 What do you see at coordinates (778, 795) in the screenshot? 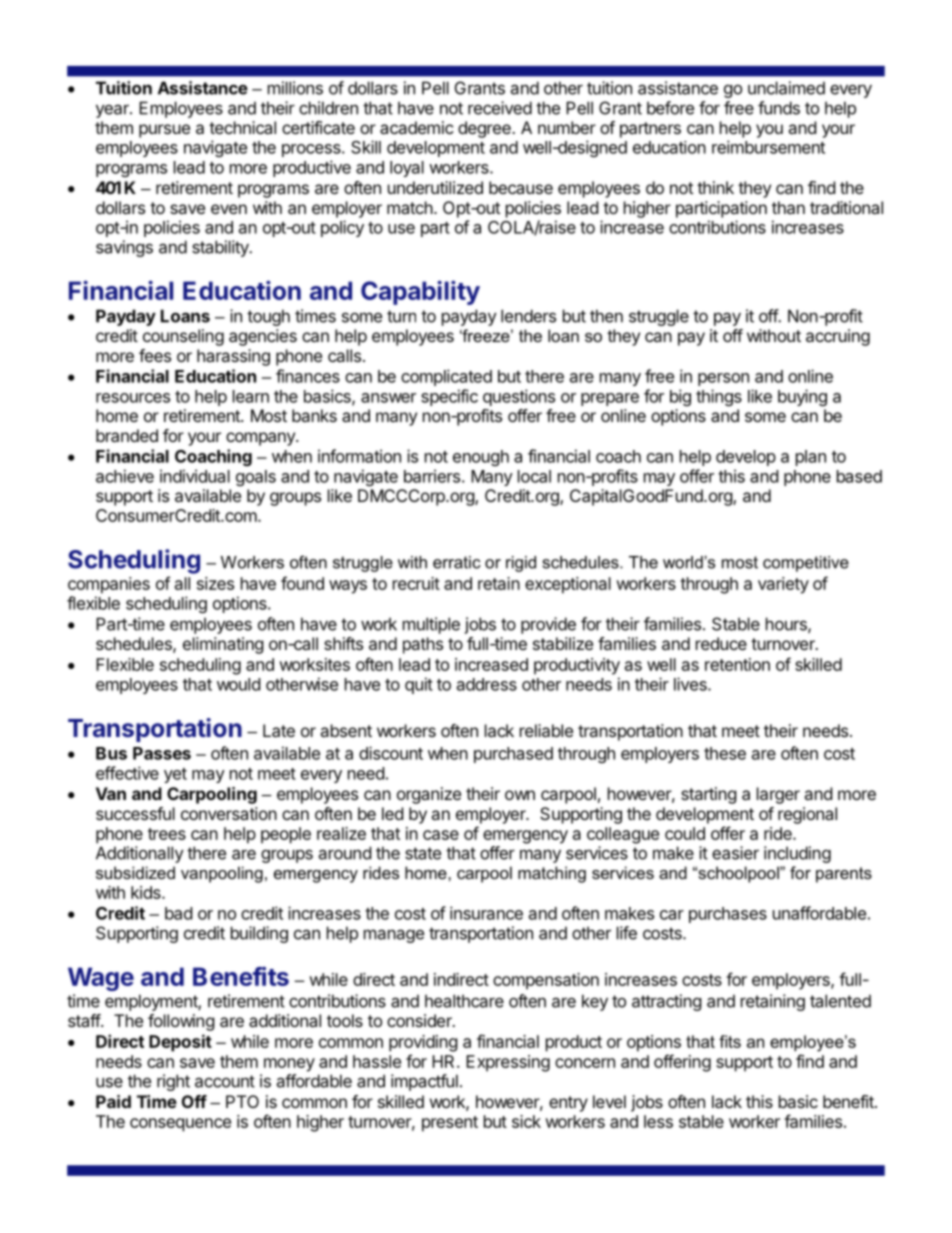
I see `larger` at bounding box center [778, 795].
